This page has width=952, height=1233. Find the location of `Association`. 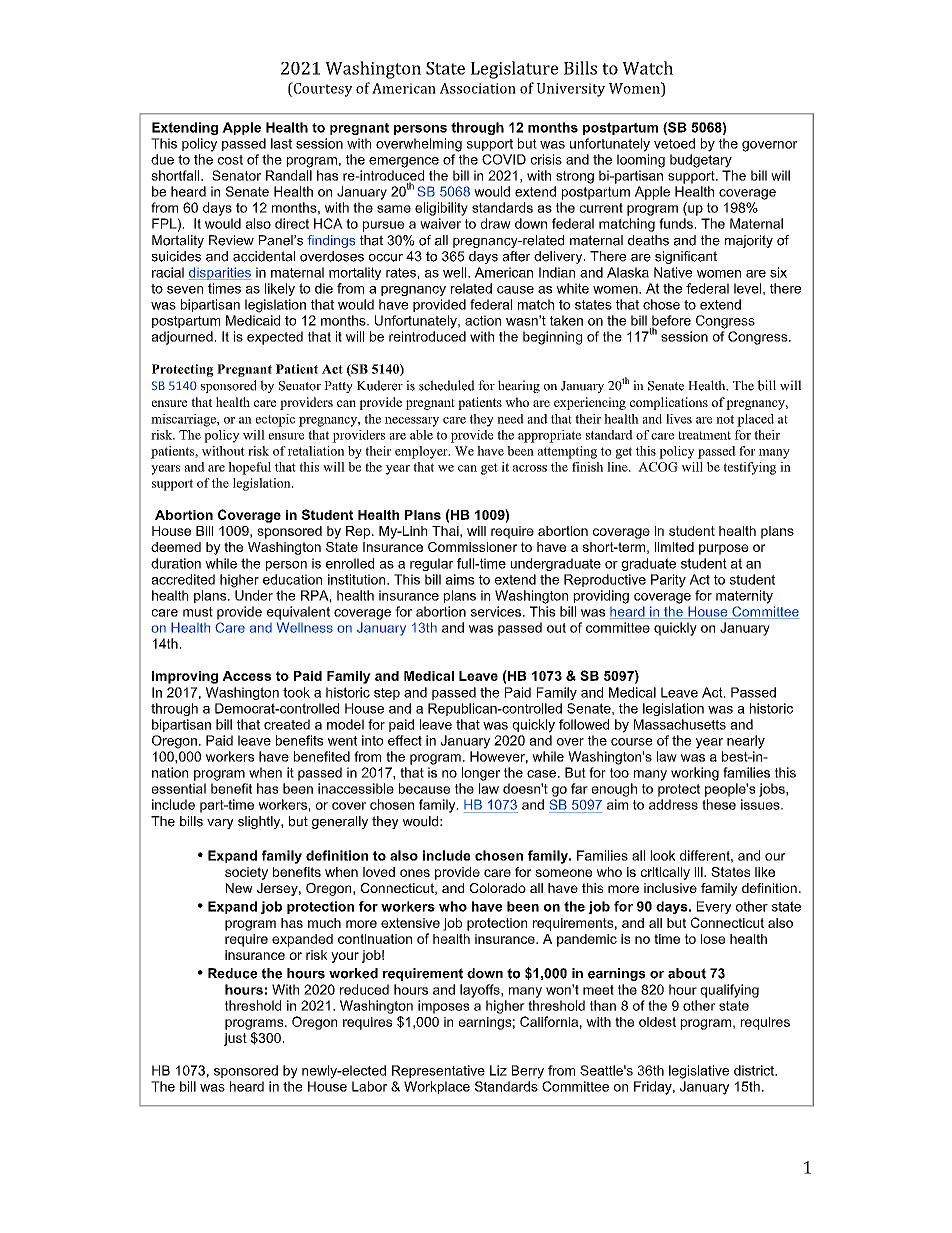

Association is located at coordinates (478, 88).
